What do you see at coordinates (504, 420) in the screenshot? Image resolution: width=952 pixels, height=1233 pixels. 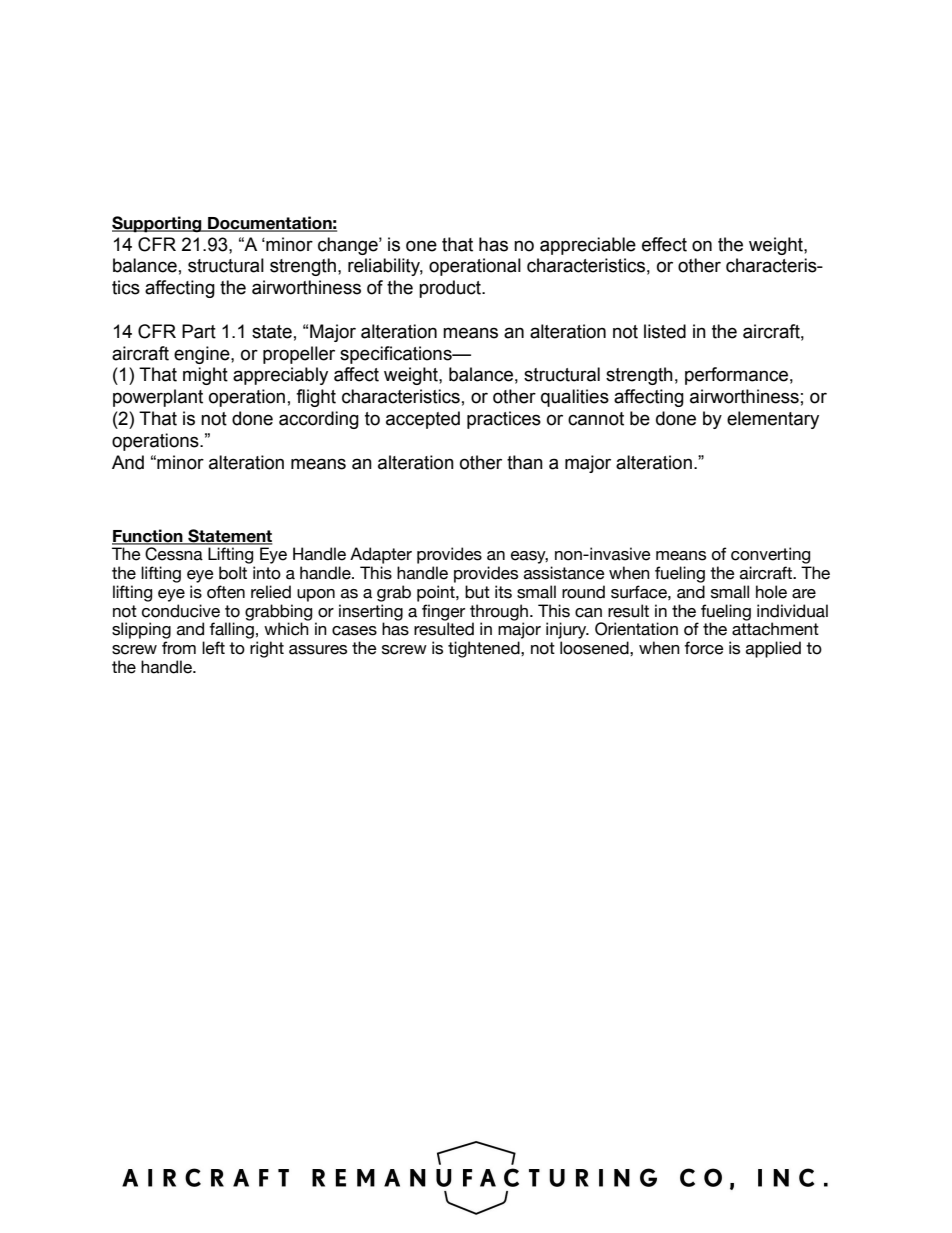 I see `practices` at bounding box center [504, 420].
